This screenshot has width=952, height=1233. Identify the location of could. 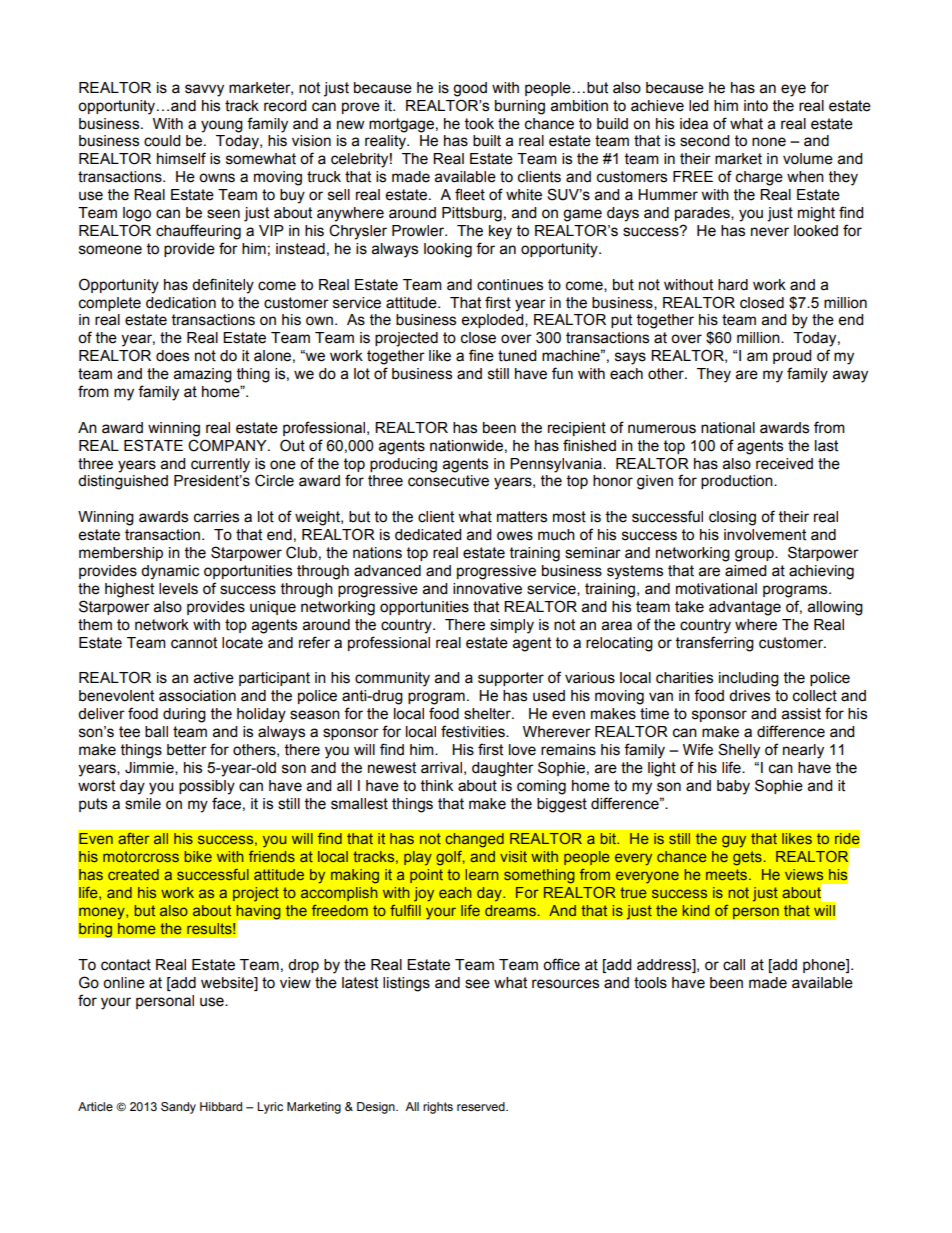
(162, 141).
